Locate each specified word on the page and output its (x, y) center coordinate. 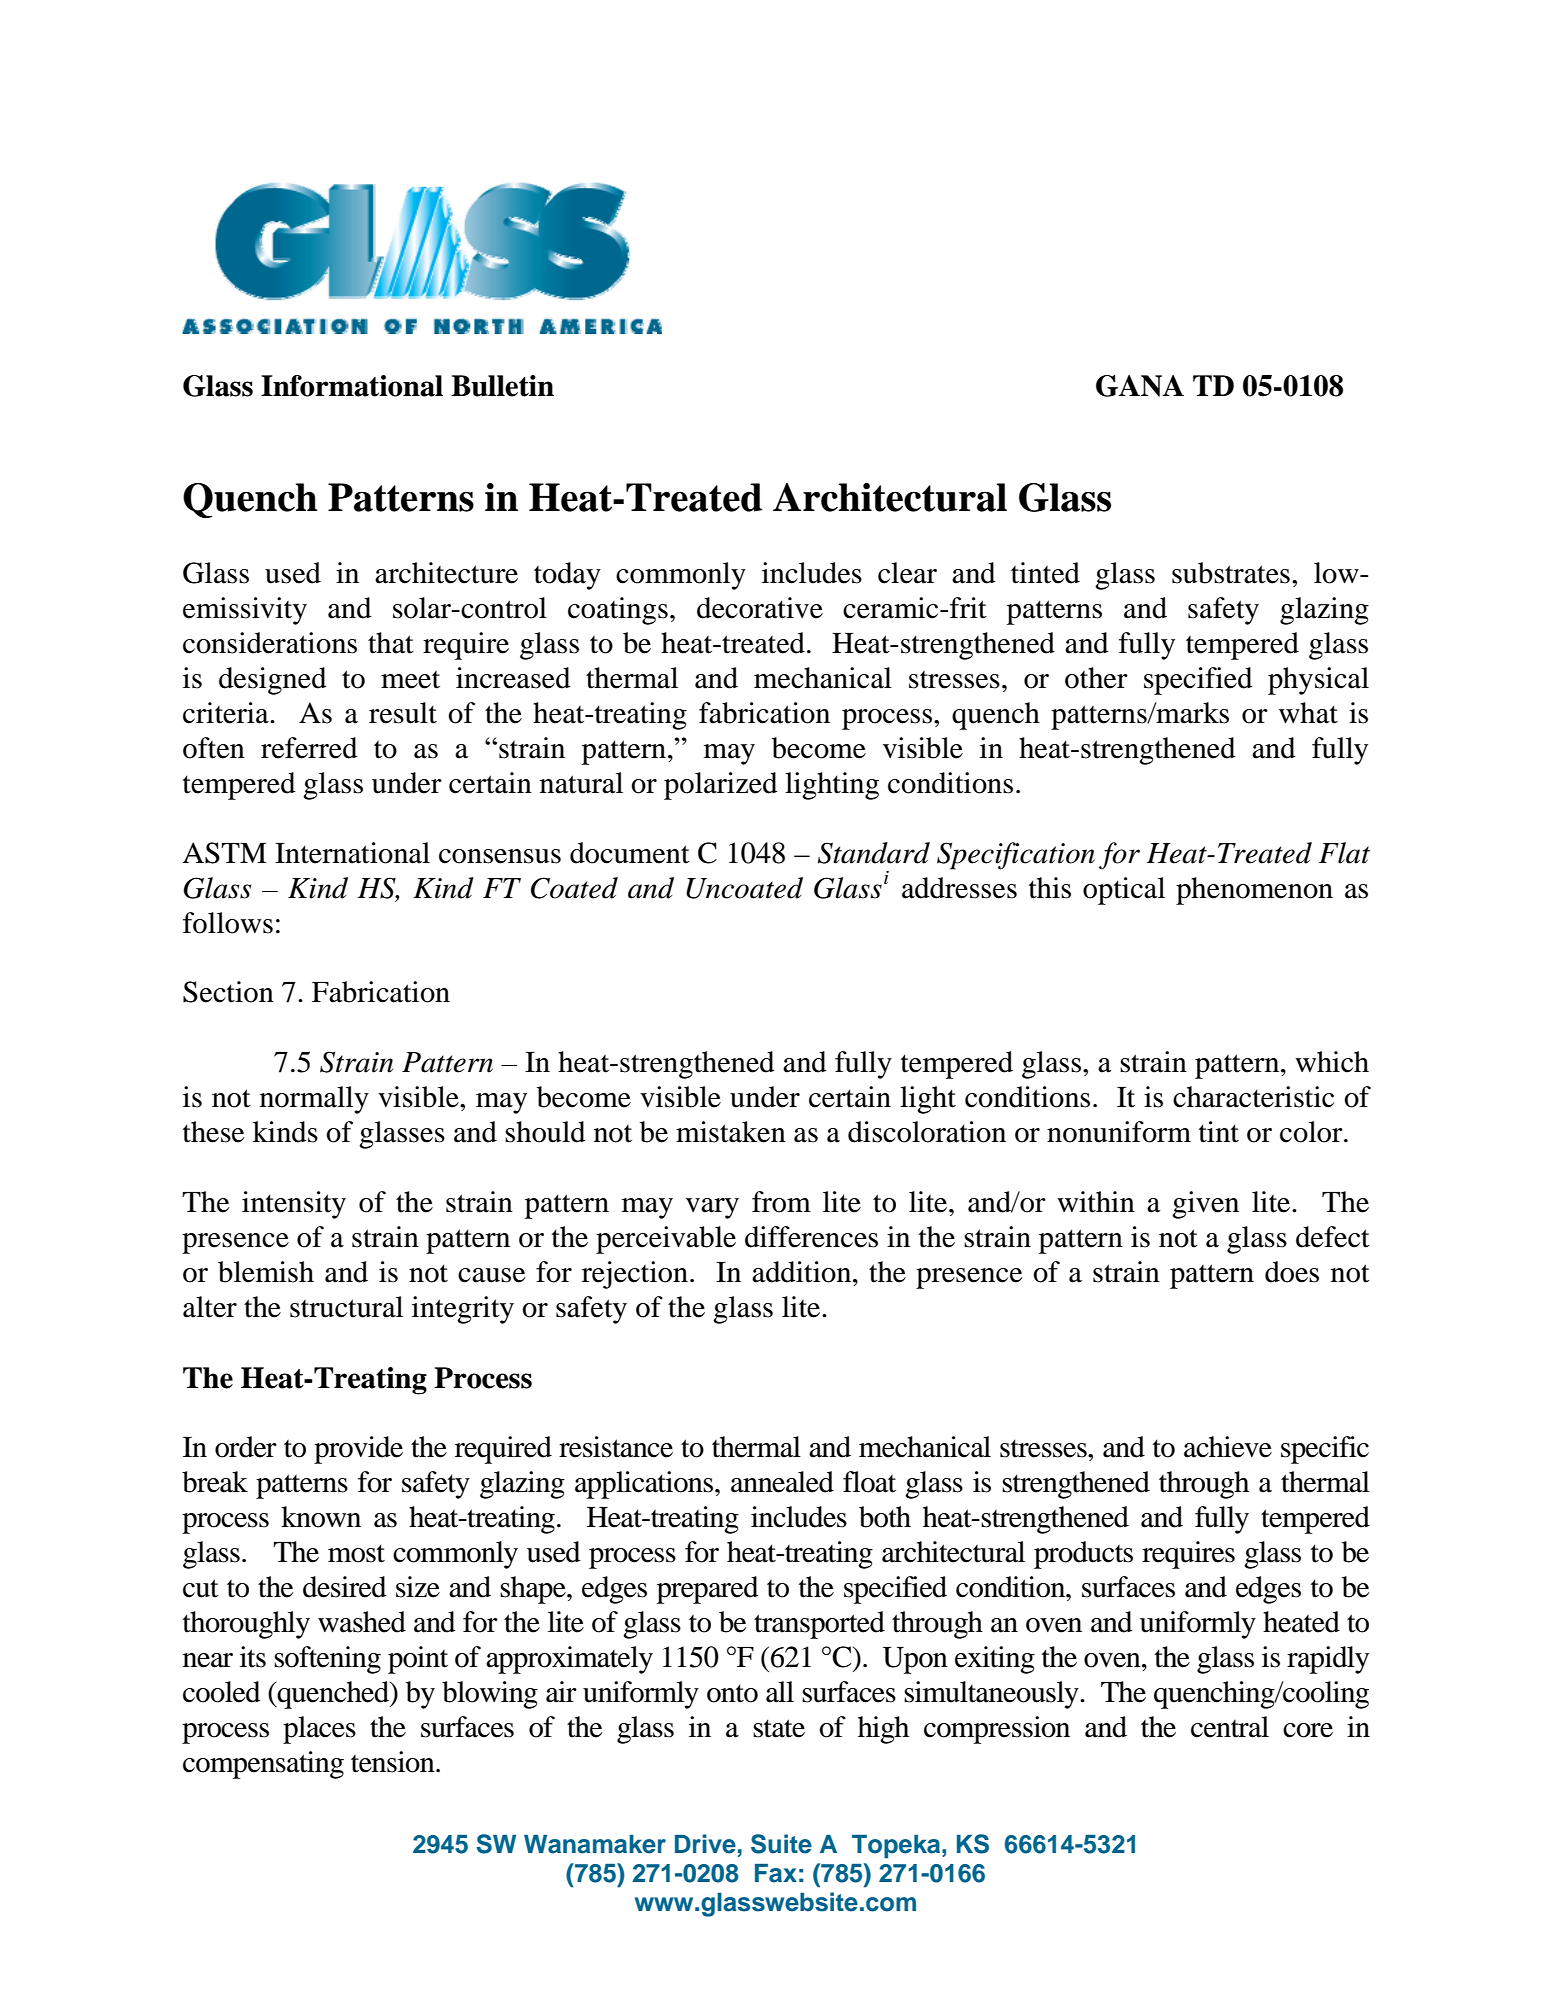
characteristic (1253, 1097)
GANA (1140, 386)
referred (309, 748)
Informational (352, 386)
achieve (1228, 1447)
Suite (781, 1844)
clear (907, 573)
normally (314, 1100)
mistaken (731, 1132)
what (1308, 713)
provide (358, 1450)
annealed (782, 1482)
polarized (721, 786)
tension (394, 1762)
